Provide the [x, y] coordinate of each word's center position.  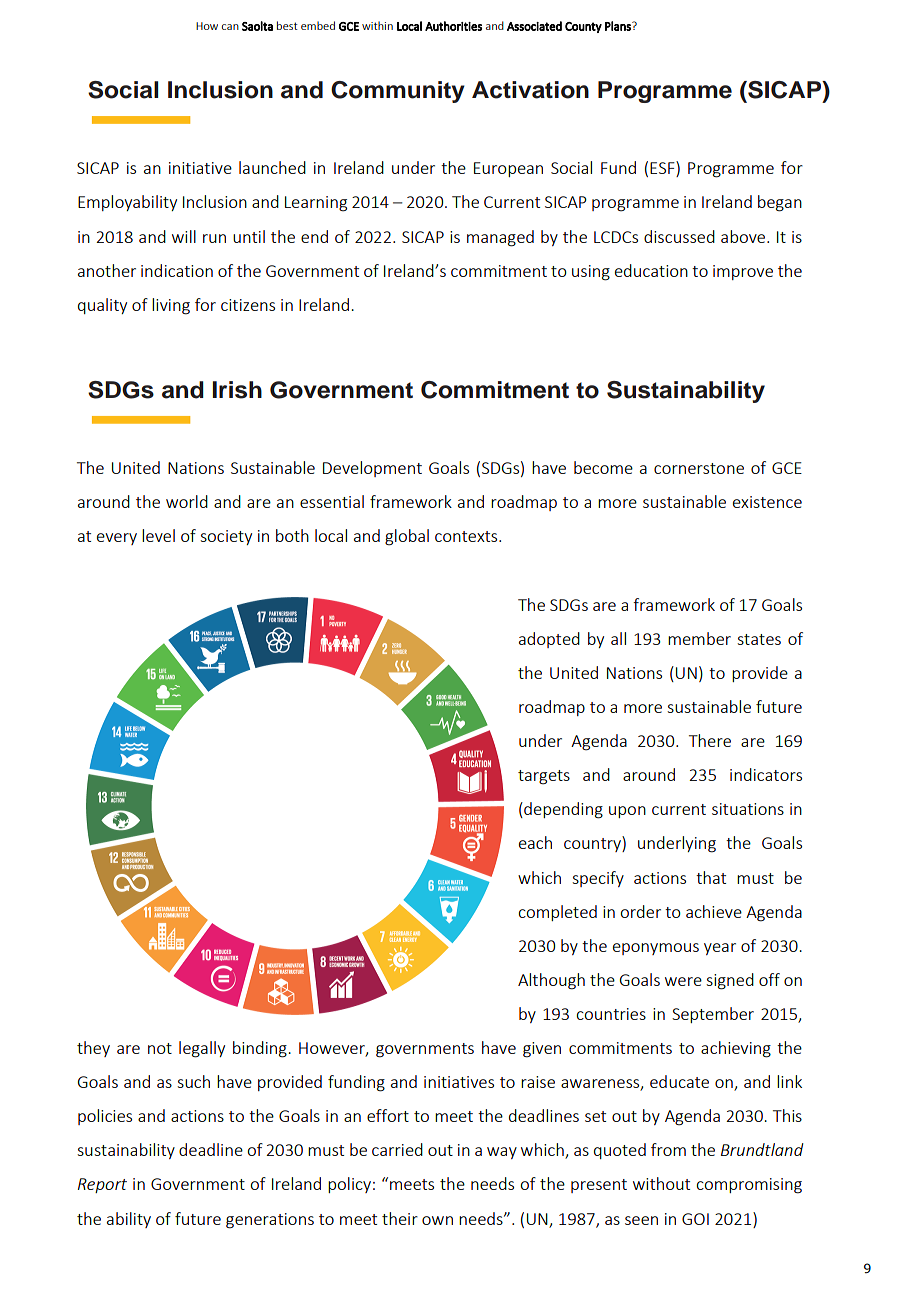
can [230, 27]
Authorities [453, 26]
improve [743, 272]
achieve [714, 911]
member [699, 638]
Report [102, 1185]
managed [500, 238]
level [158, 535]
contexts [467, 536]
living [171, 306]
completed [557, 913]
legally [202, 1049]
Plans [619, 26]
